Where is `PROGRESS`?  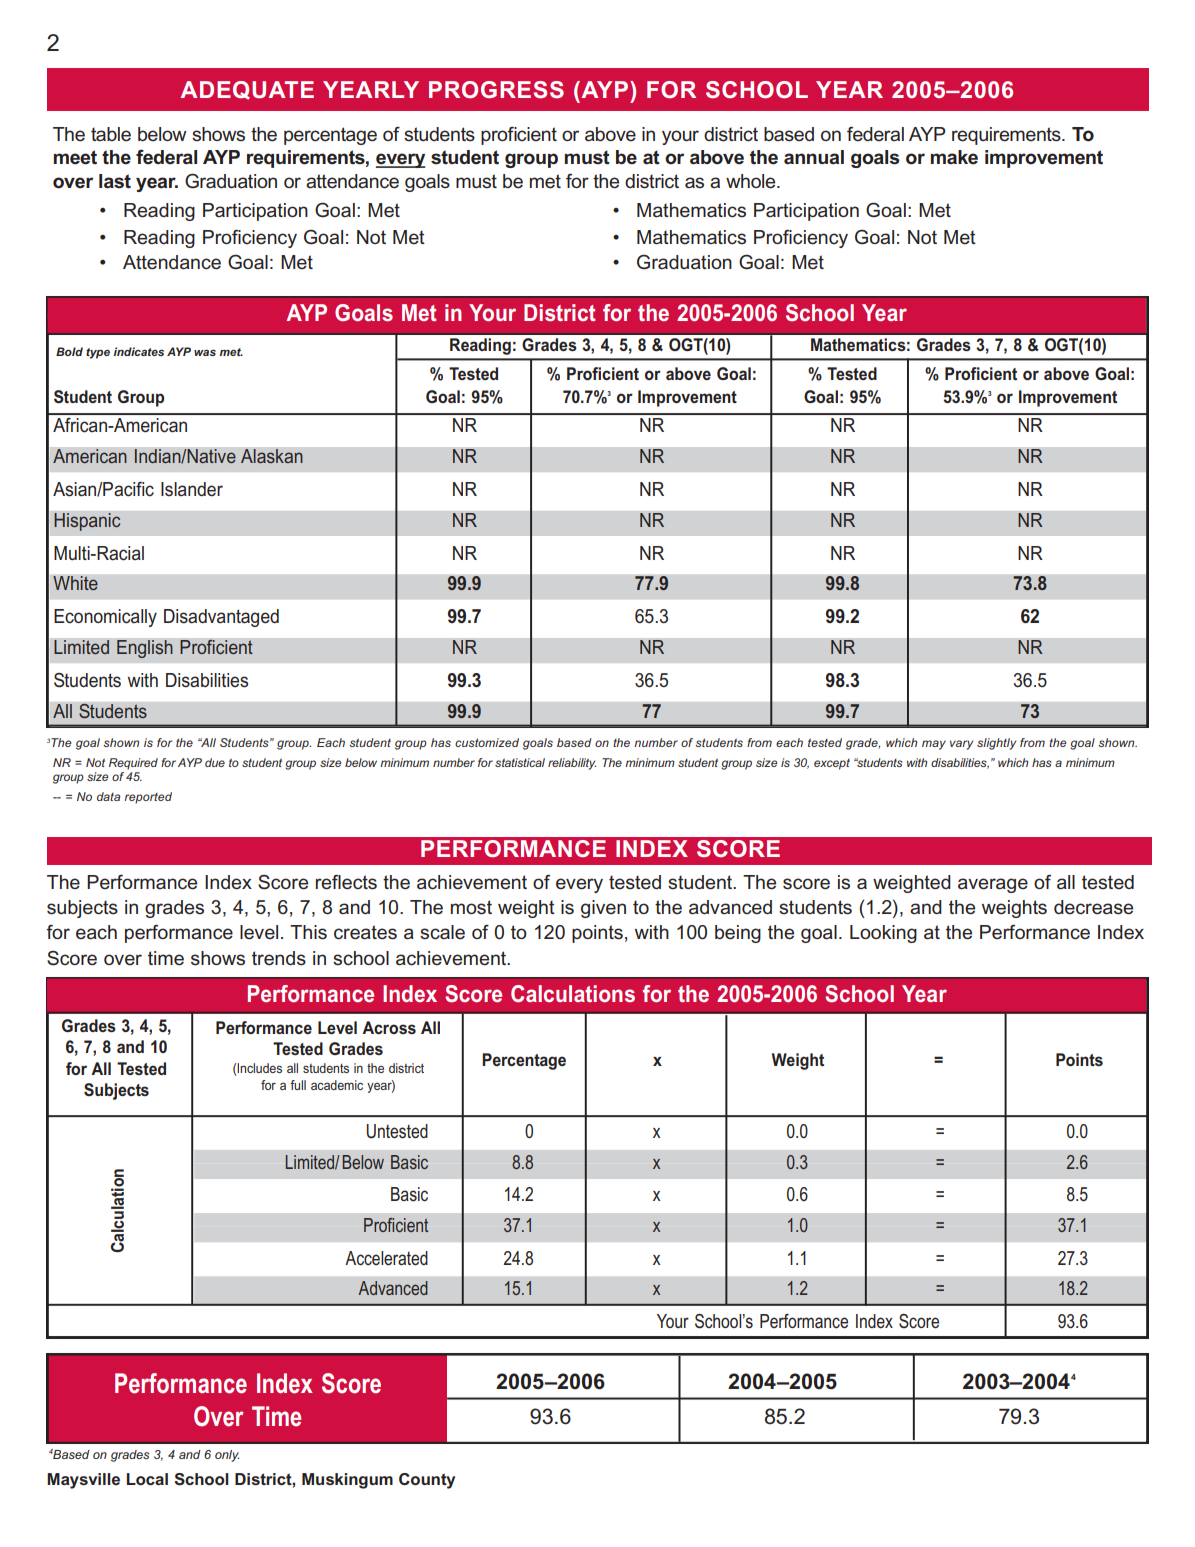
PROGRESS is located at coordinates (496, 90).
